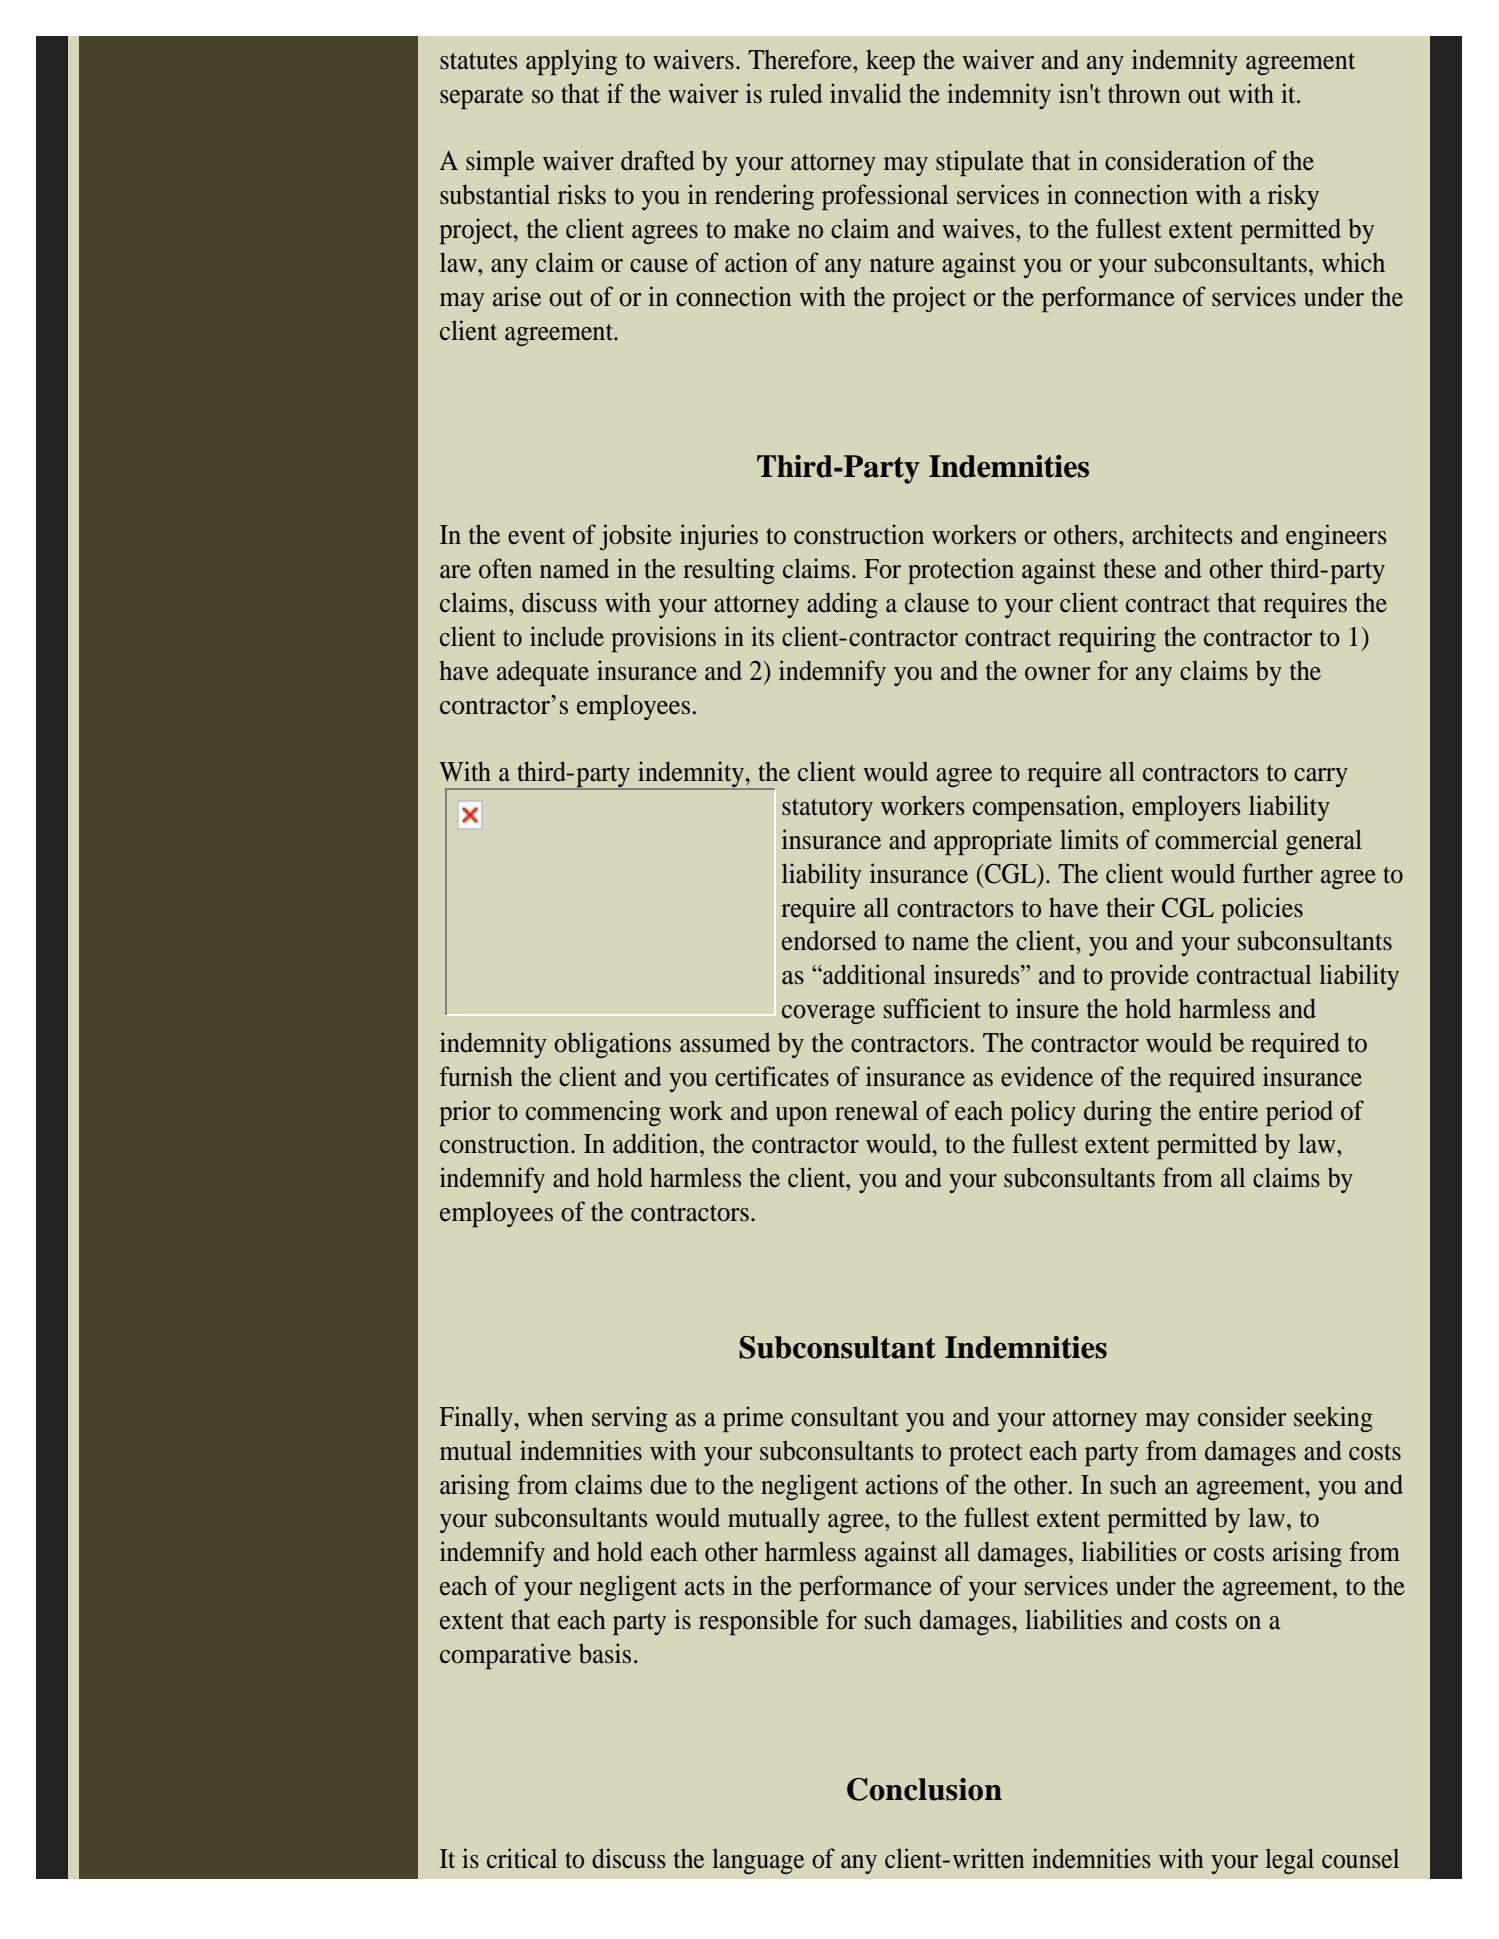  What do you see at coordinates (876, 1110) in the page?
I see `renewal` at bounding box center [876, 1110].
